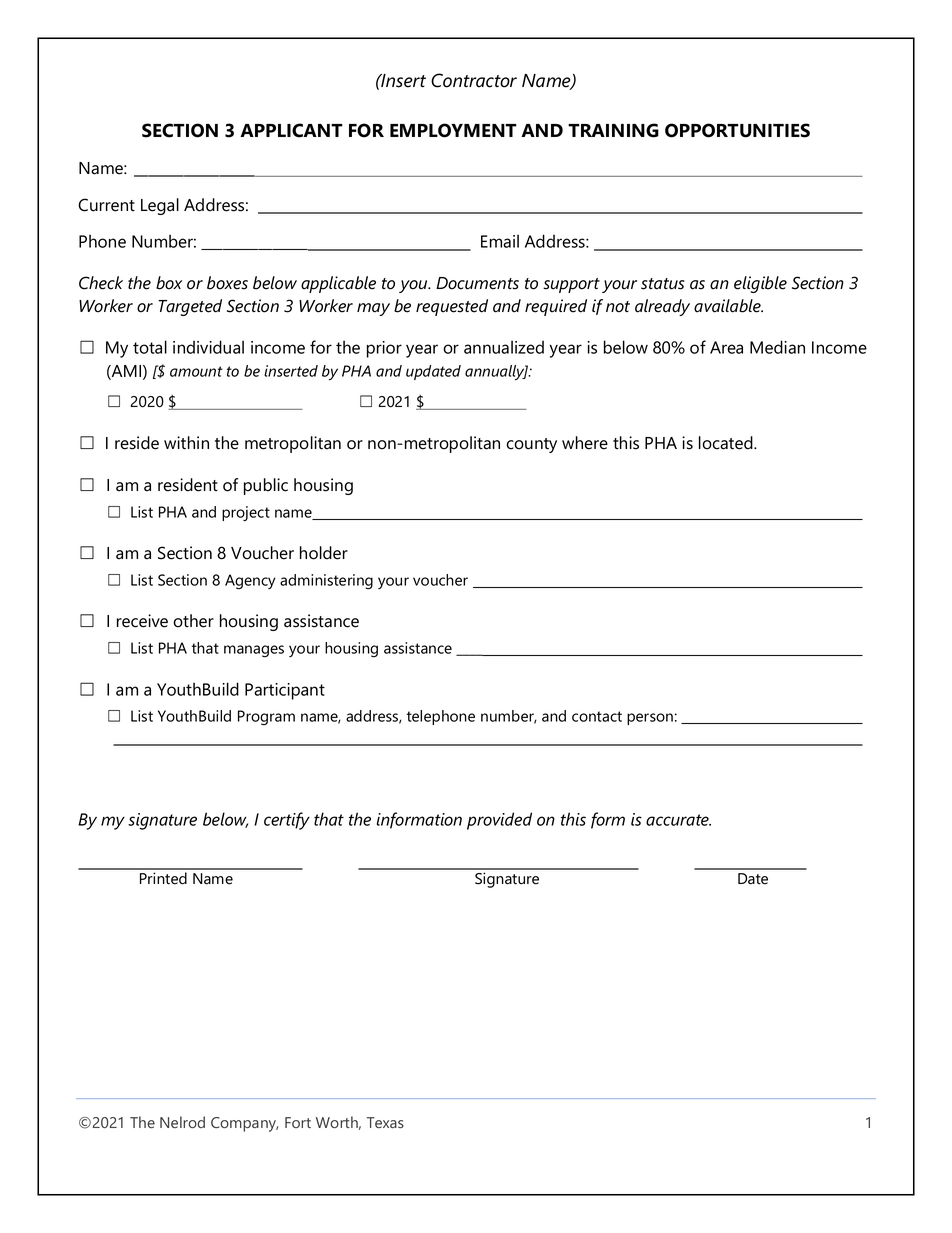  I want to click on accurate, so click(678, 820).
